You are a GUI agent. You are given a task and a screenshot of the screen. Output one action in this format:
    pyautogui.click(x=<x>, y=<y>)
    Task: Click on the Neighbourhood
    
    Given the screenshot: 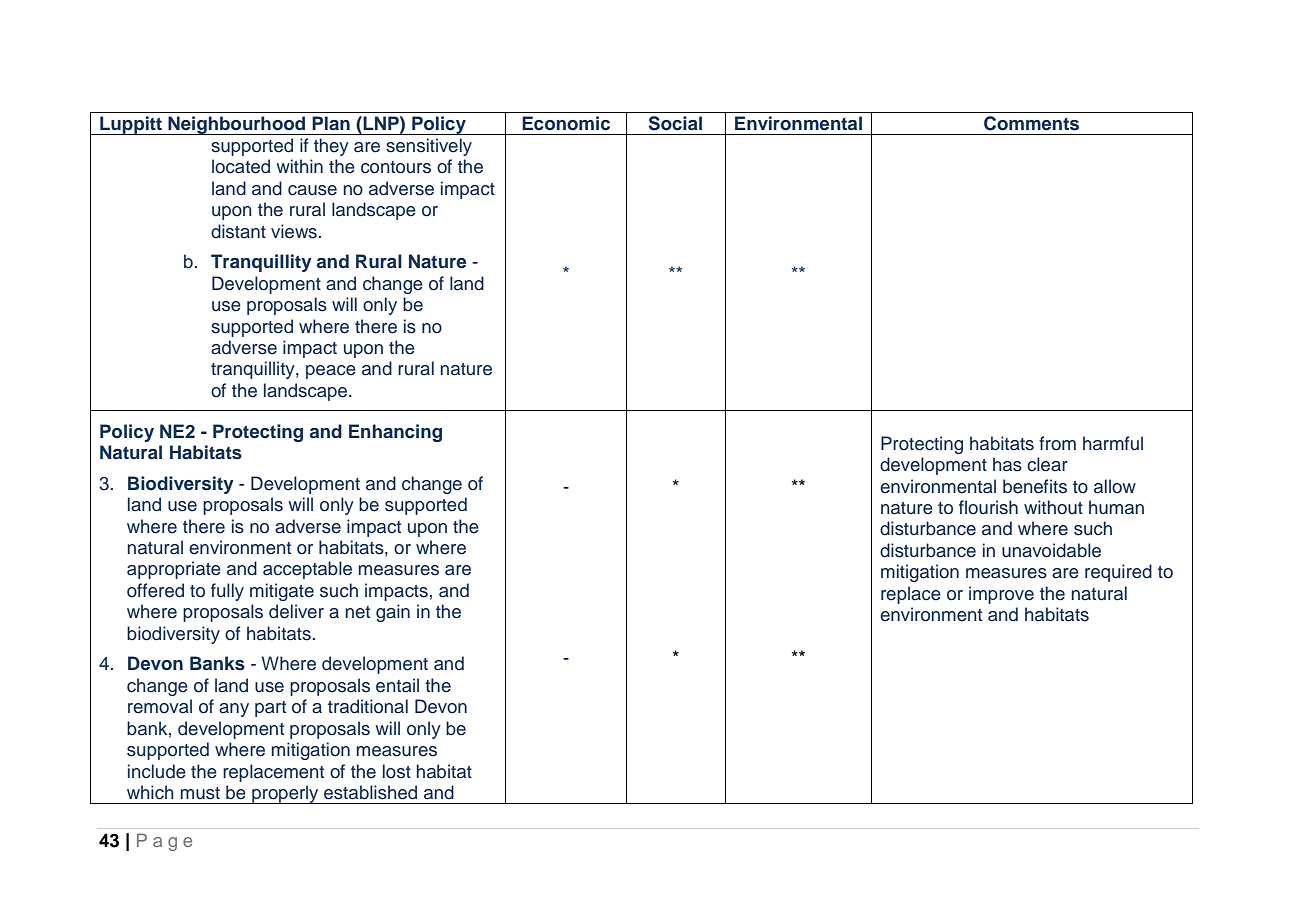 What is the action you would take?
    pyautogui.click(x=237, y=125)
